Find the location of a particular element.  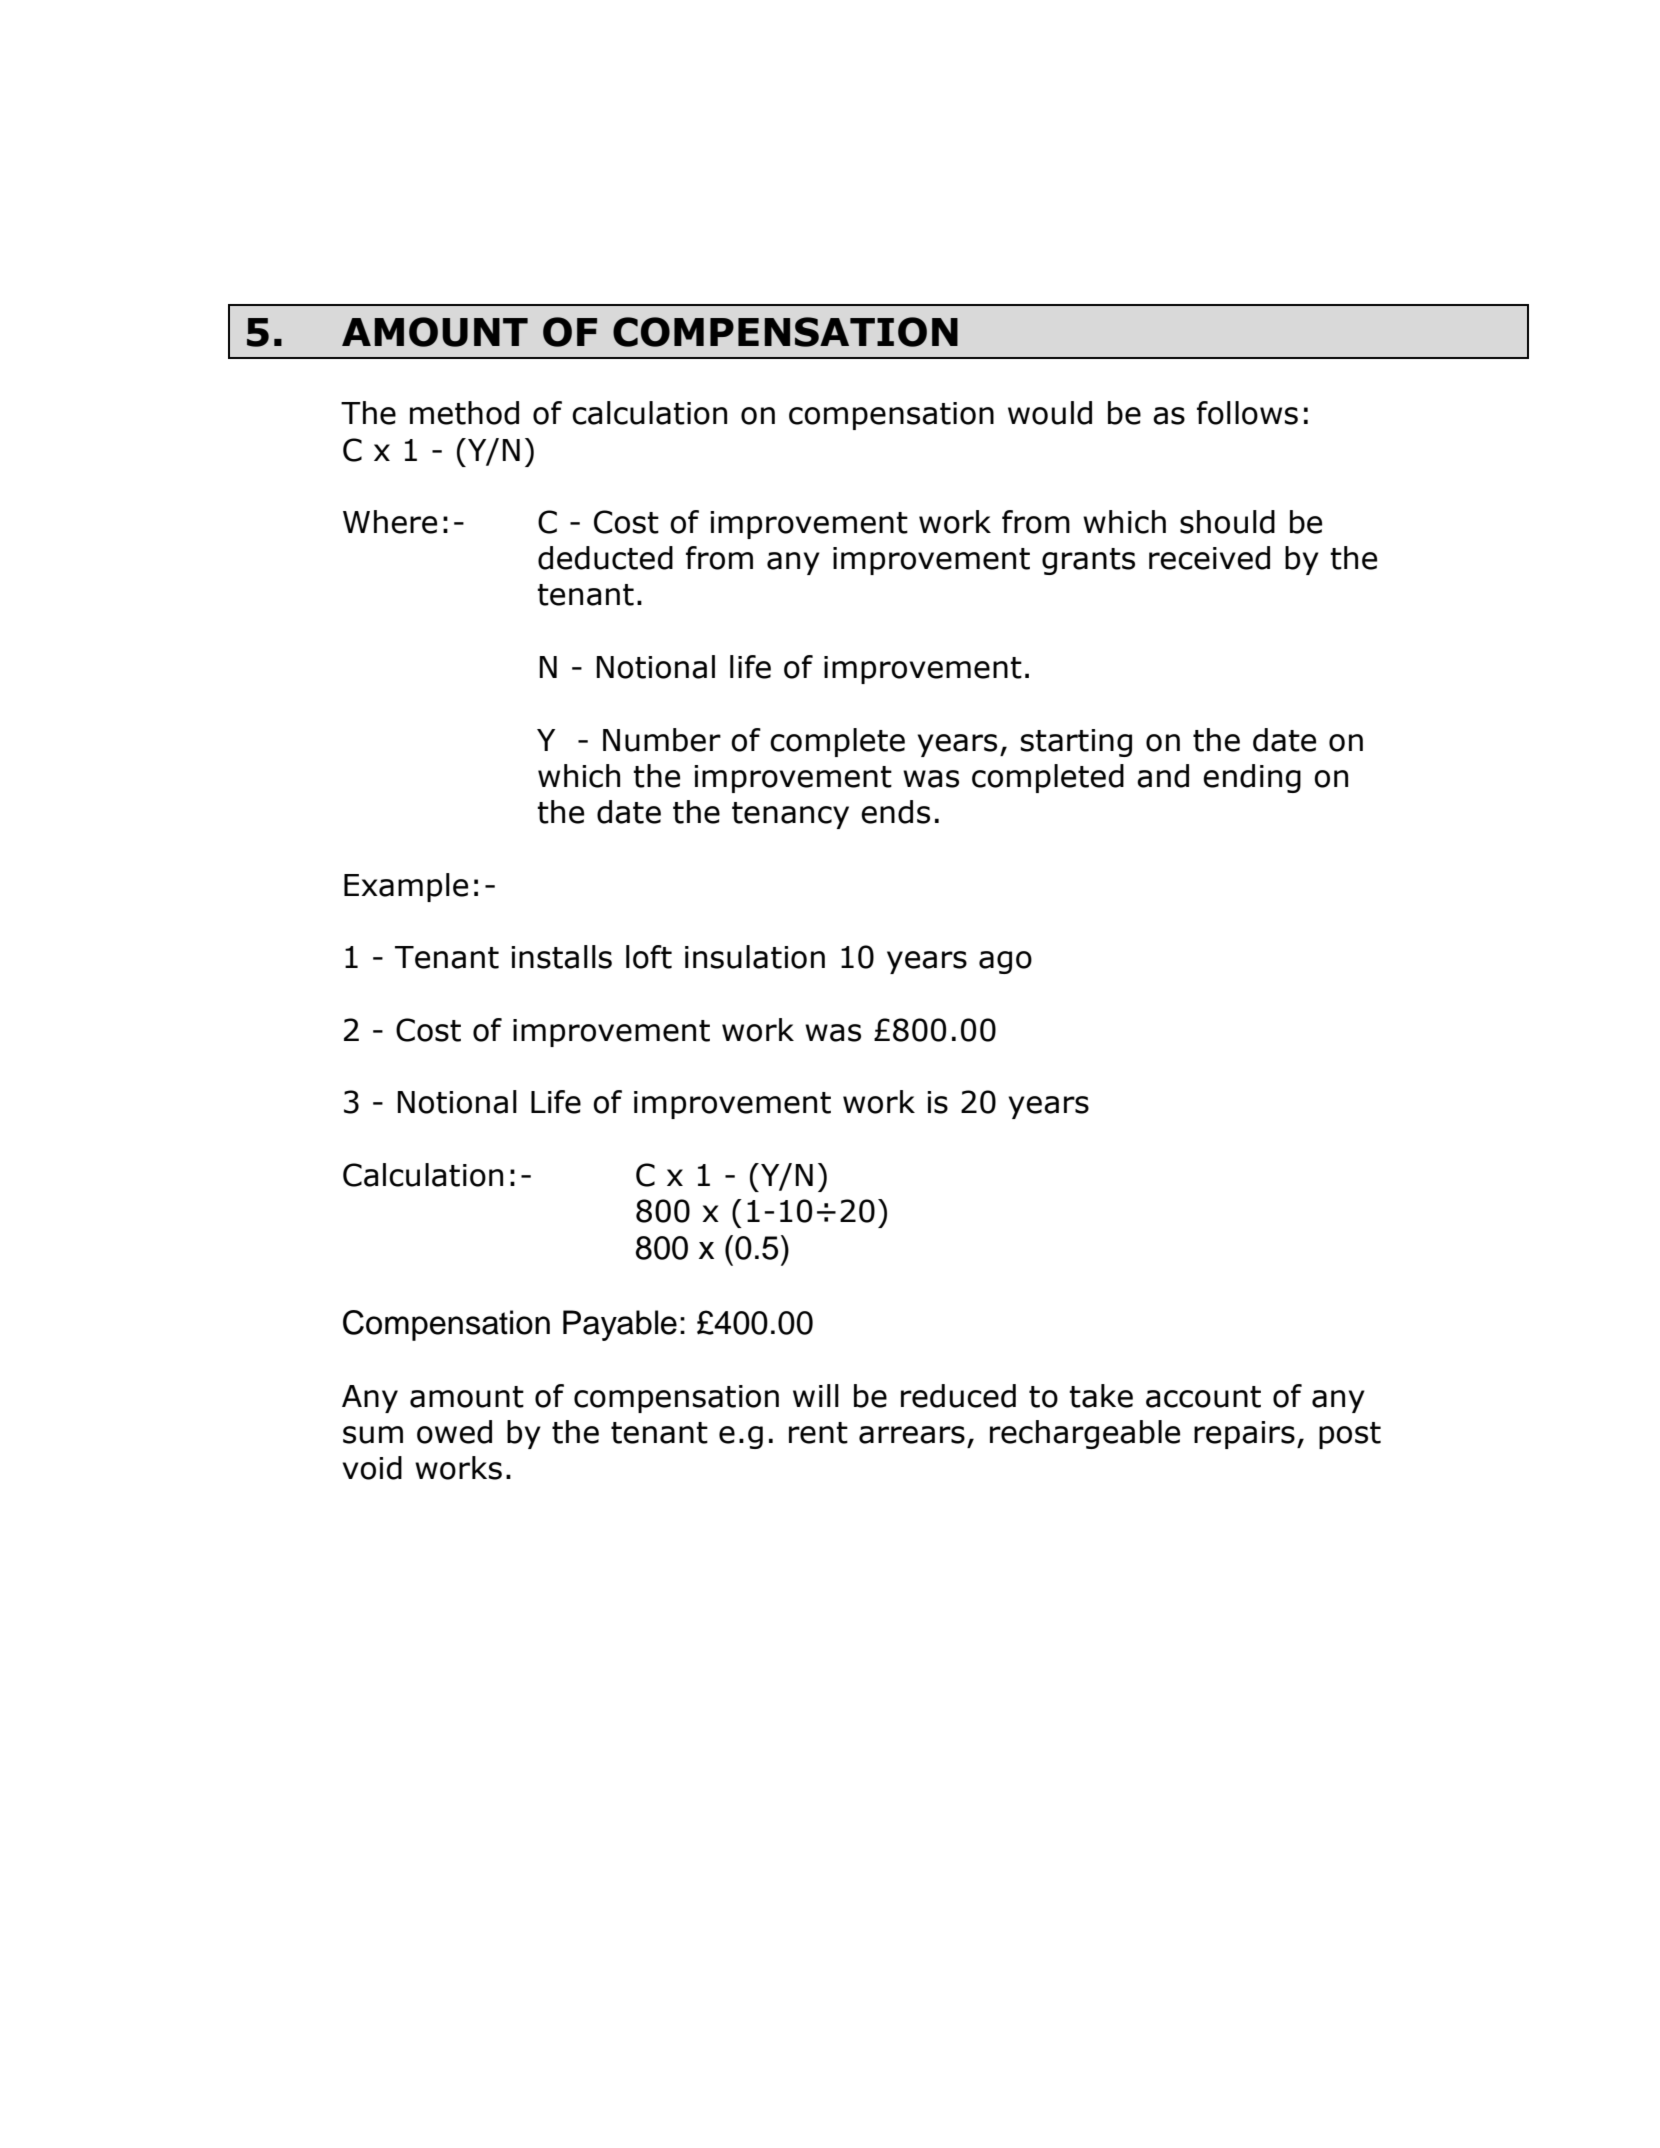

rent is located at coordinates (818, 1433).
